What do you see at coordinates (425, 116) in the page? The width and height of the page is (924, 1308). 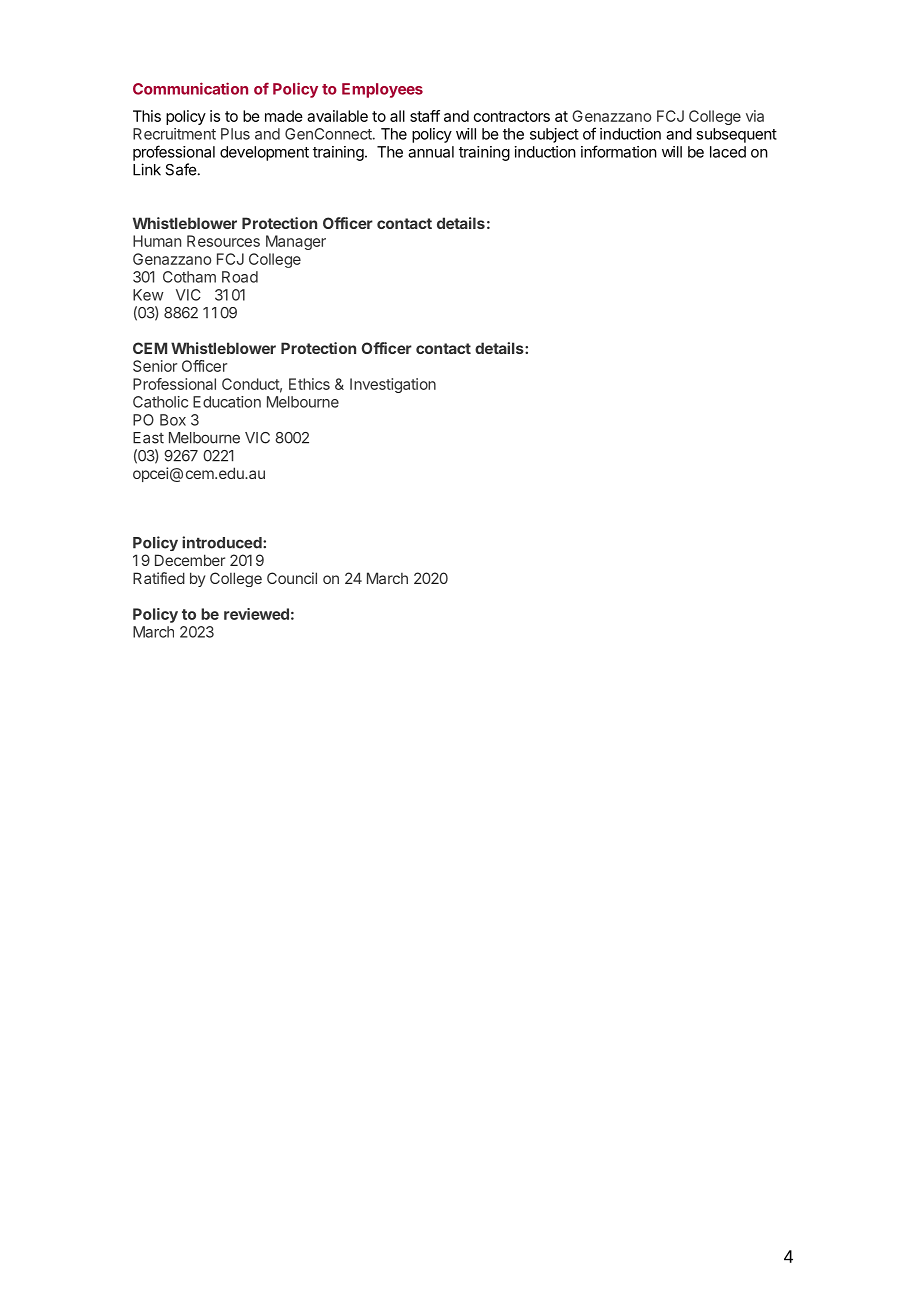 I see `staff` at bounding box center [425, 116].
